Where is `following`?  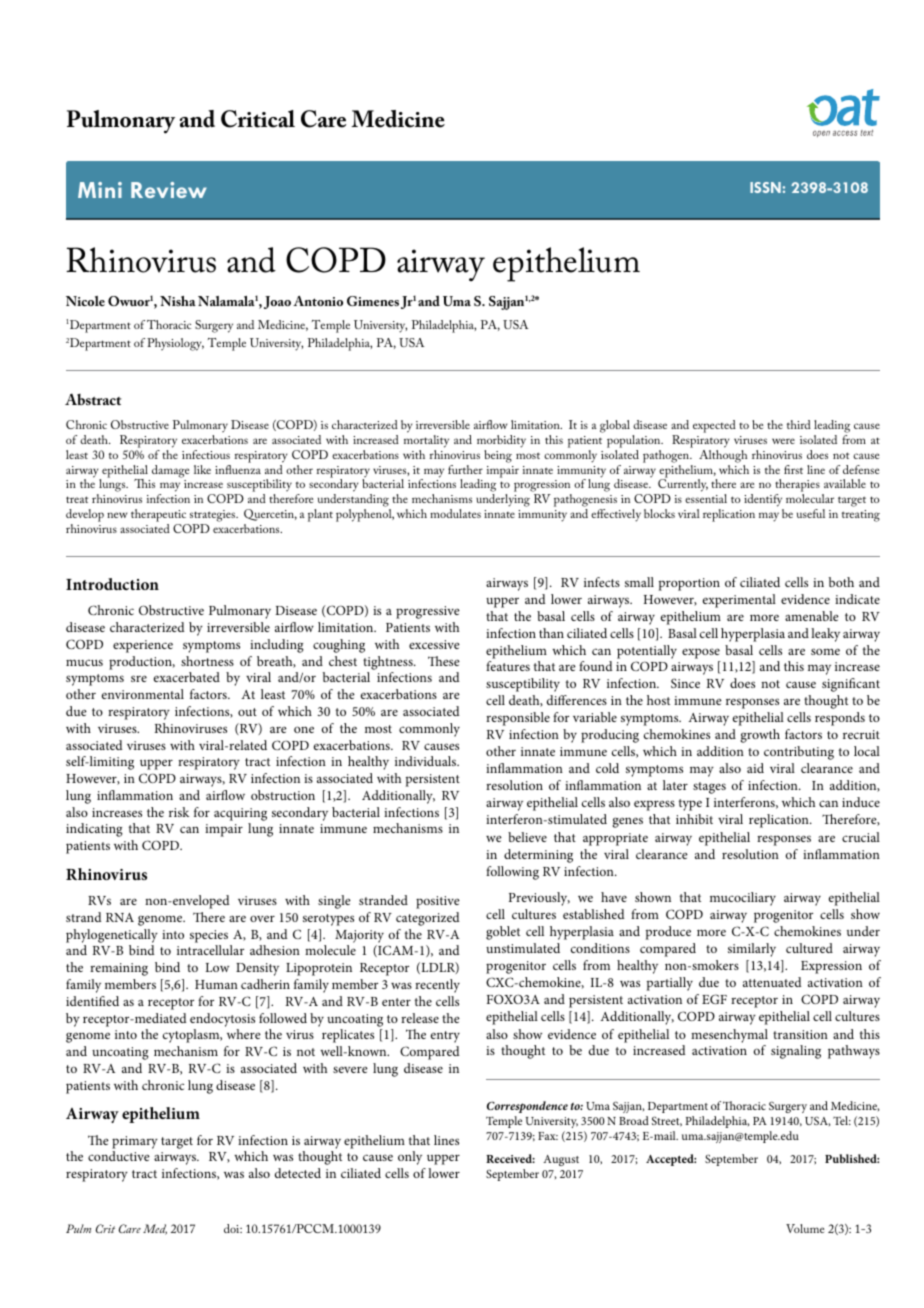 following is located at coordinates (512, 873).
